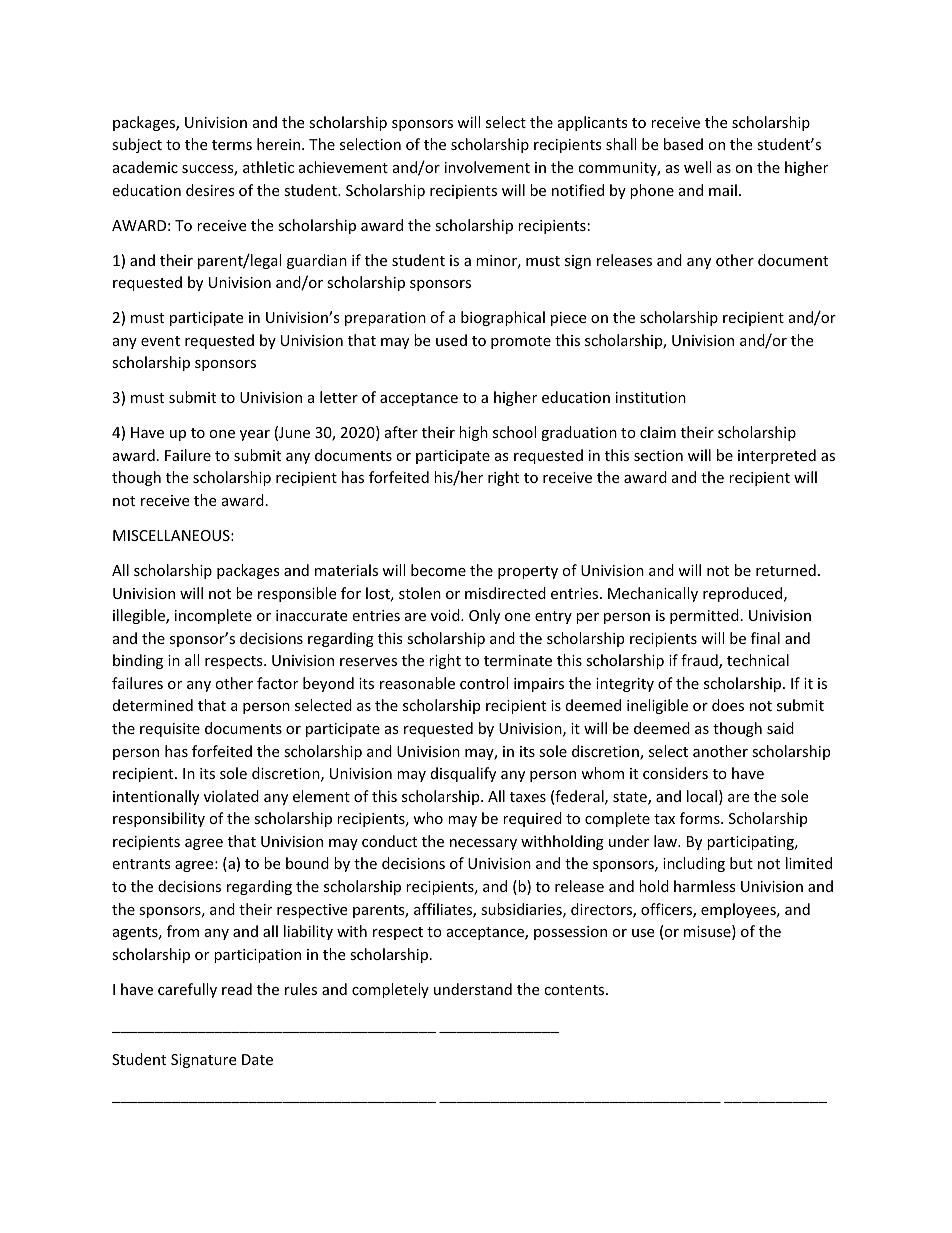 The width and height of the screenshot is (952, 1233). Describe the element at coordinates (575, 990) in the screenshot. I see `contents` at that location.
